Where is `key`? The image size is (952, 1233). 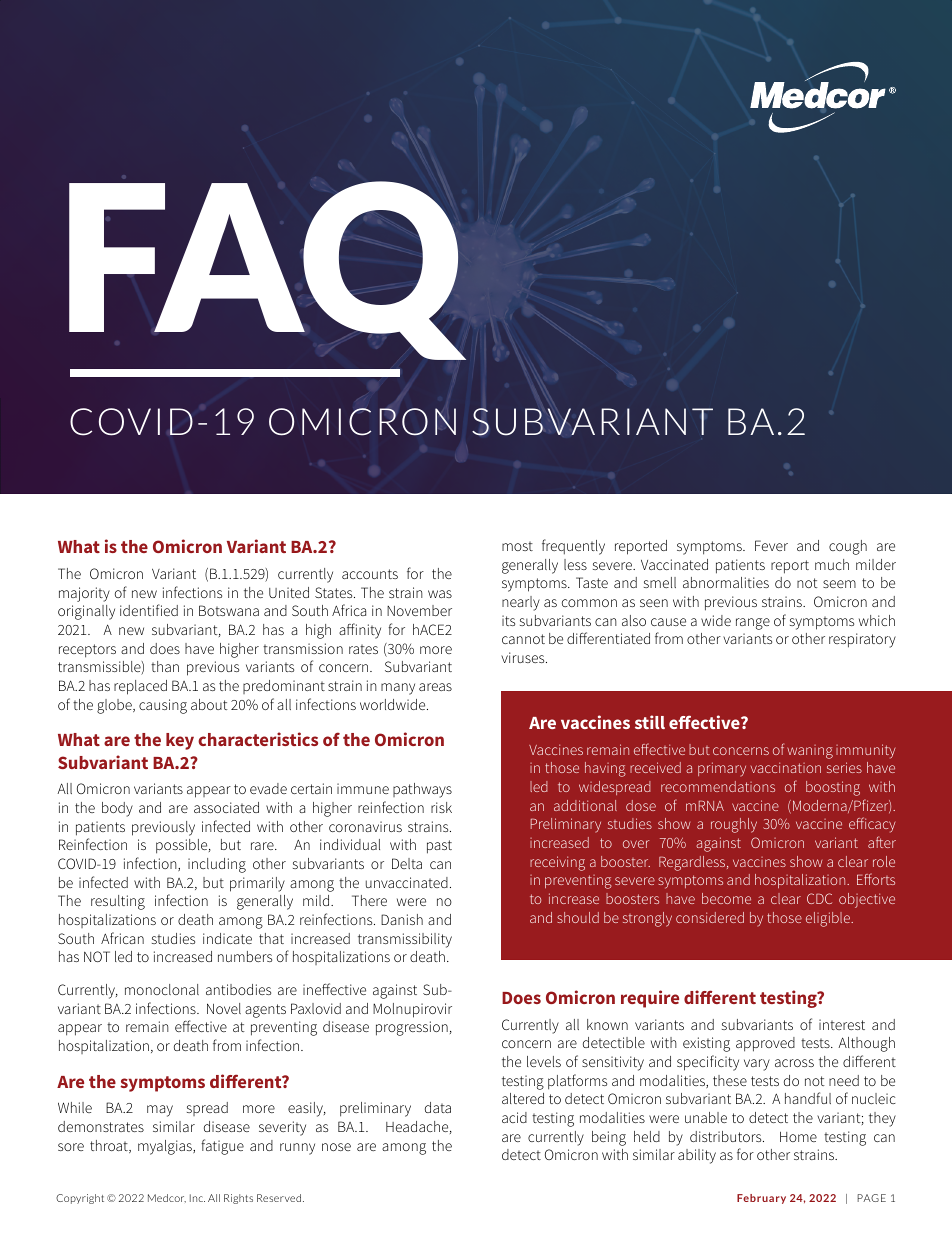
key is located at coordinates (180, 741).
